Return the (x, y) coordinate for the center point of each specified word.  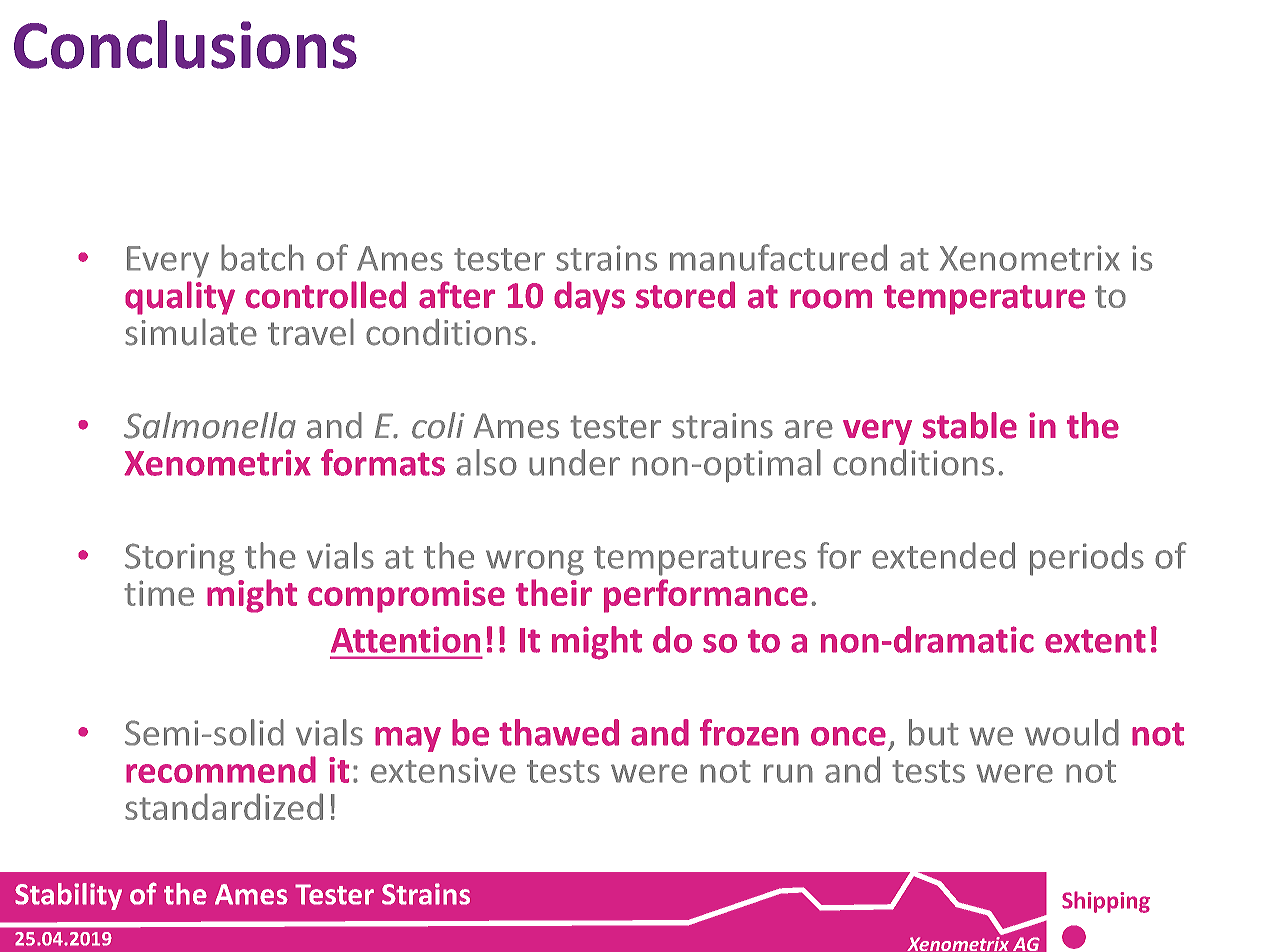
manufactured (778, 257)
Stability (68, 896)
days (589, 298)
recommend (221, 769)
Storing (180, 559)
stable (970, 425)
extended (943, 555)
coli (438, 425)
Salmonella (210, 425)
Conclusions (185, 44)
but (934, 732)
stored (685, 295)
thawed (559, 732)
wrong (535, 563)
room (831, 299)
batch (262, 257)
